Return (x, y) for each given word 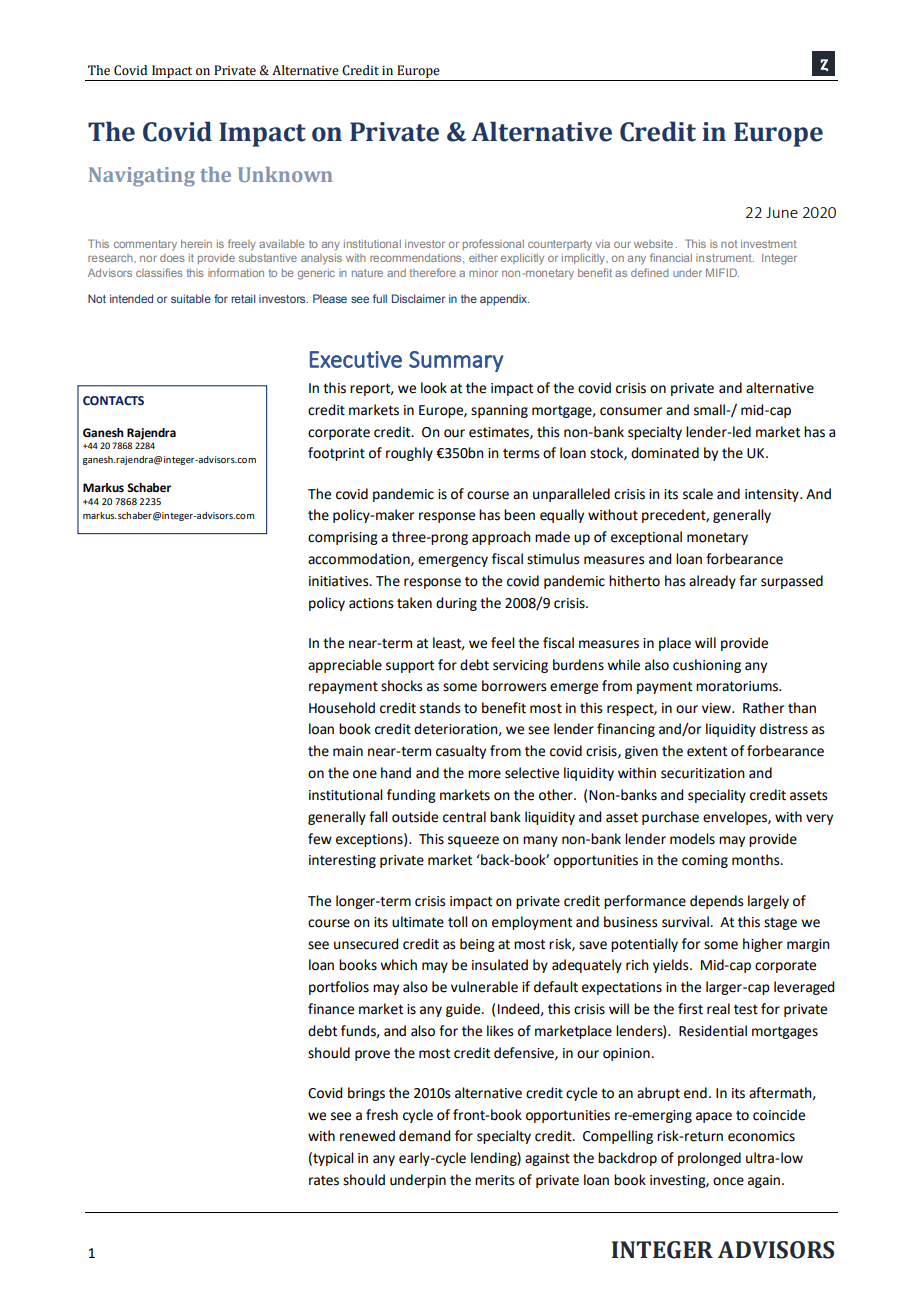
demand (424, 1136)
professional (493, 244)
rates (324, 1180)
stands (440, 708)
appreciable (345, 666)
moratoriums (738, 686)
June (782, 212)
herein (196, 244)
